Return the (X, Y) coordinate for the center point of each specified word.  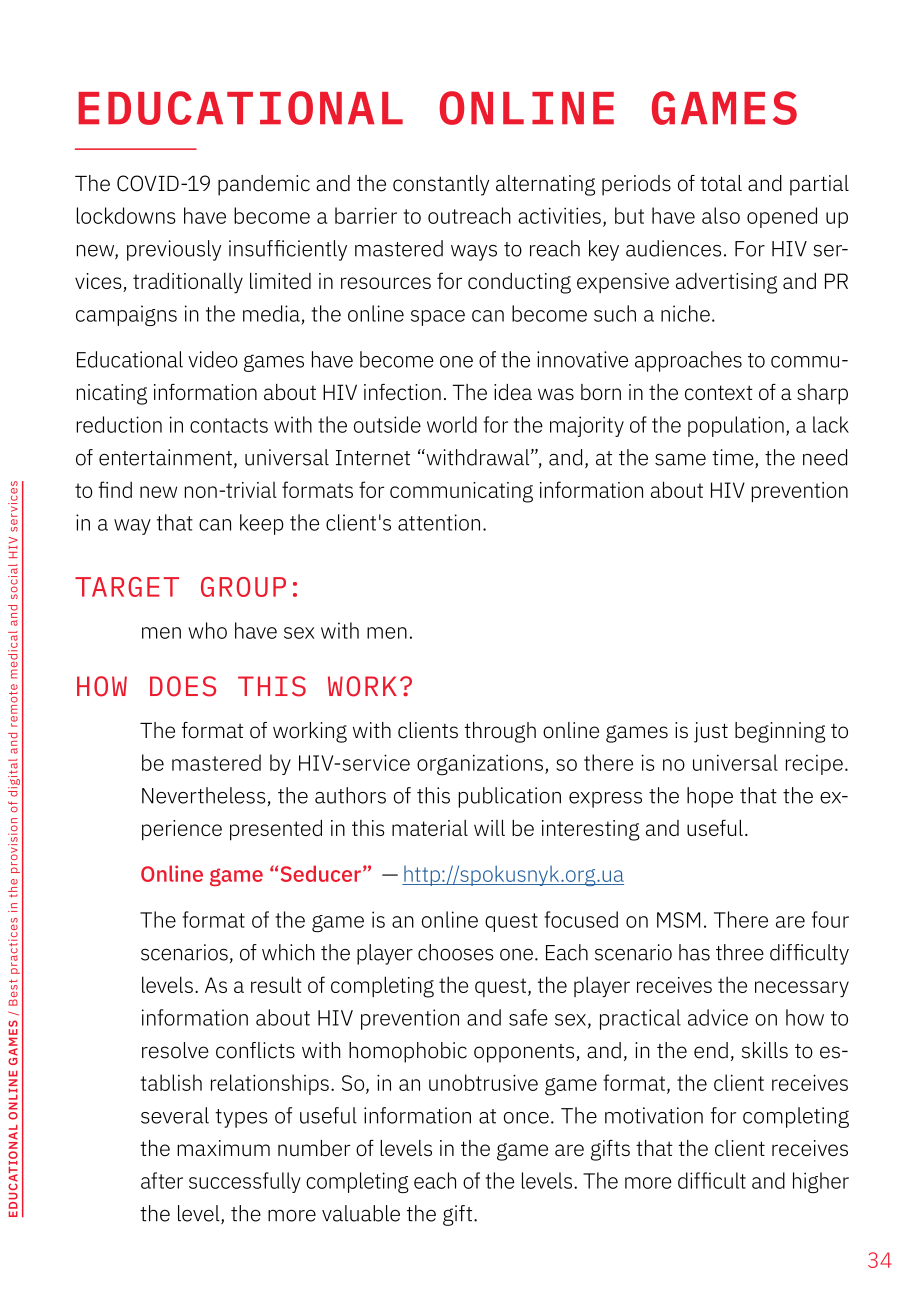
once (526, 1118)
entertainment (165, 457)
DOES (183, 686)
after (162, 1180)
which (288, 952)
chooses (455, 952)
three (740, 952)
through (500, 732)
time (734, 458)
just (711, 732)
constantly (441, 185)
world (452, 424)
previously (174, 250)
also (721, 215)
